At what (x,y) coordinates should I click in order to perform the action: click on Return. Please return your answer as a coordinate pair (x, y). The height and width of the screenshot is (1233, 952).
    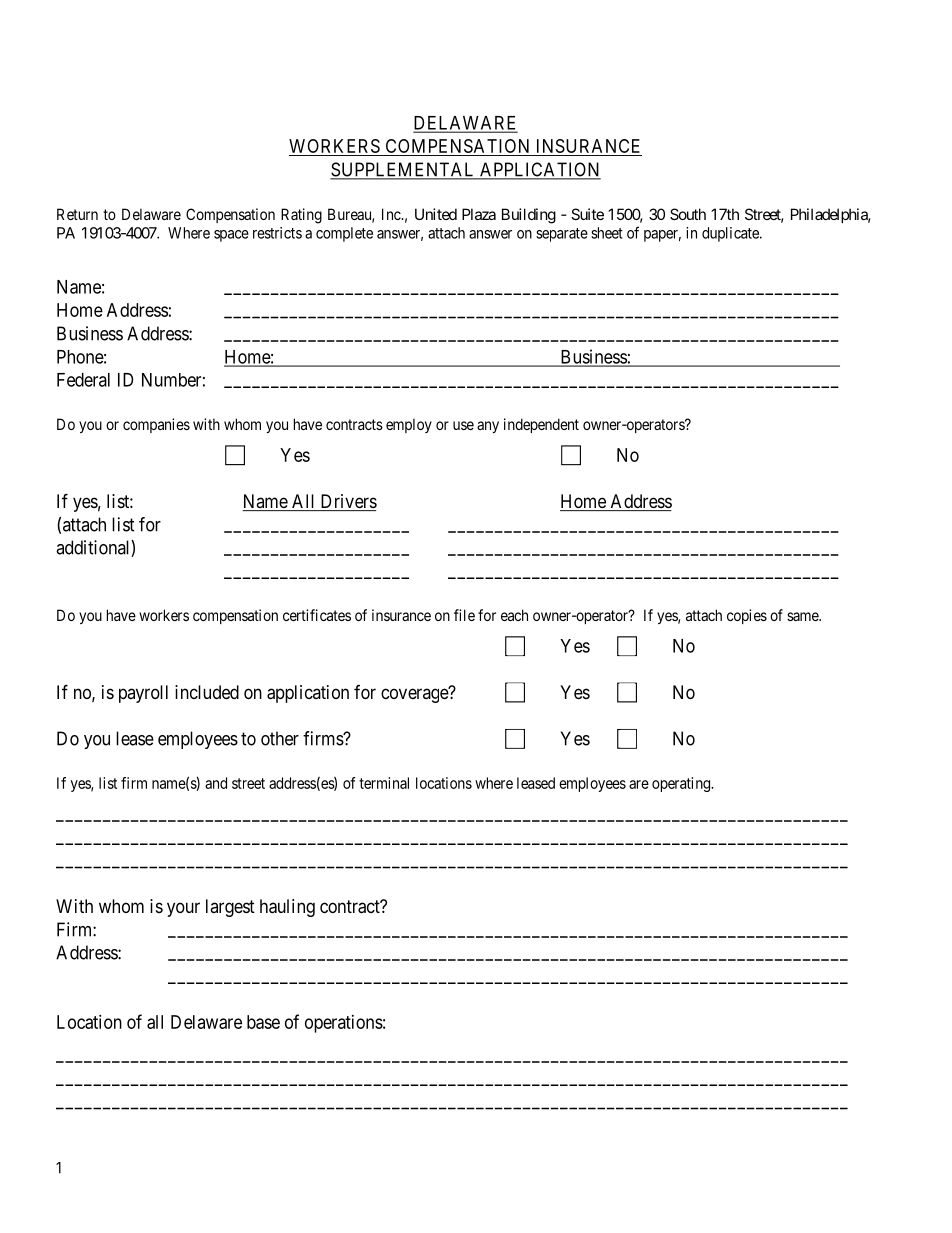
    Looking at the image, I should click on (77, 214).
